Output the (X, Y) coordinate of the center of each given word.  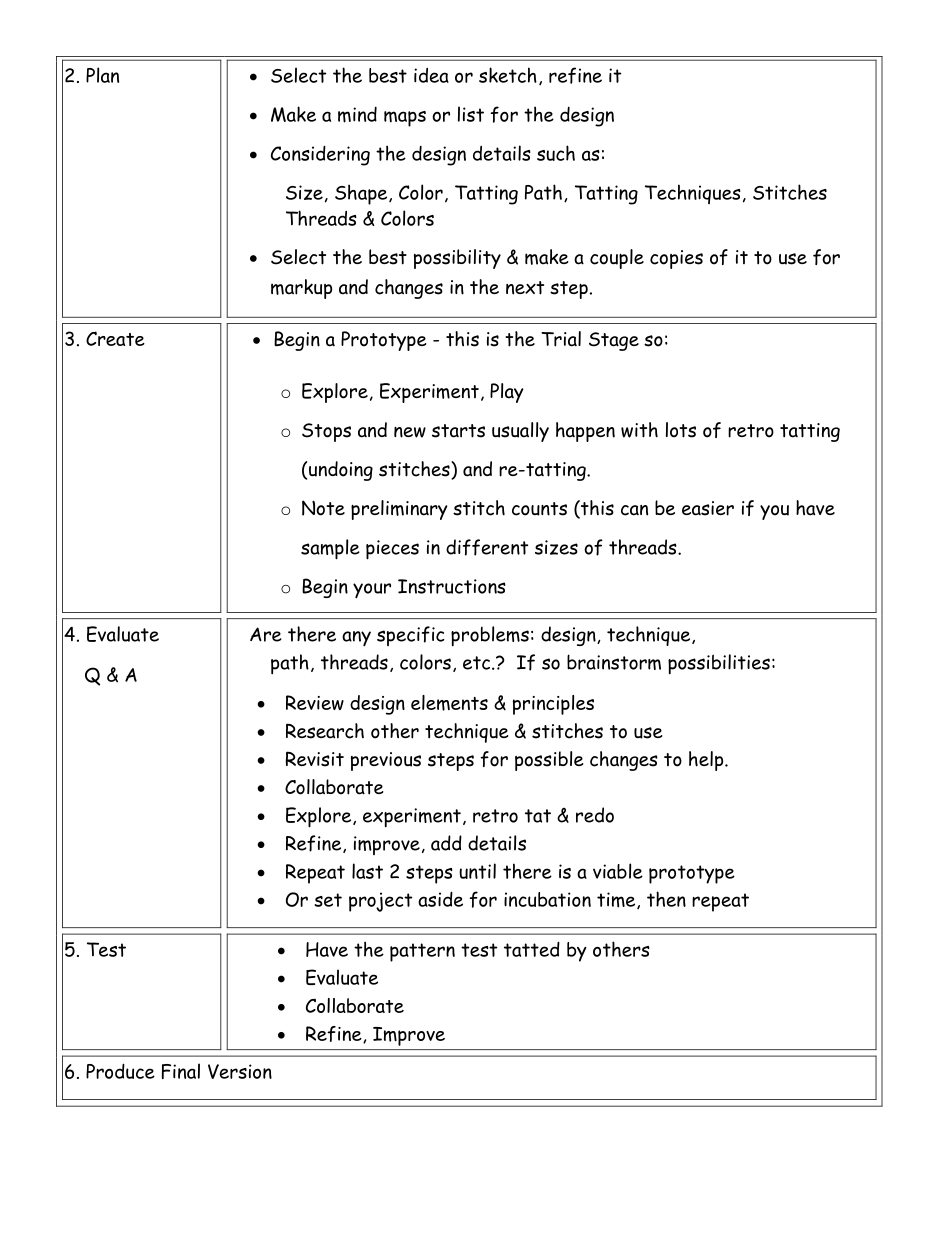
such (556, 153)
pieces (392, 550)
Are (266, 634)
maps (405, 119)
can (634, 510)
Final (181, 1071)
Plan (102, 75)
